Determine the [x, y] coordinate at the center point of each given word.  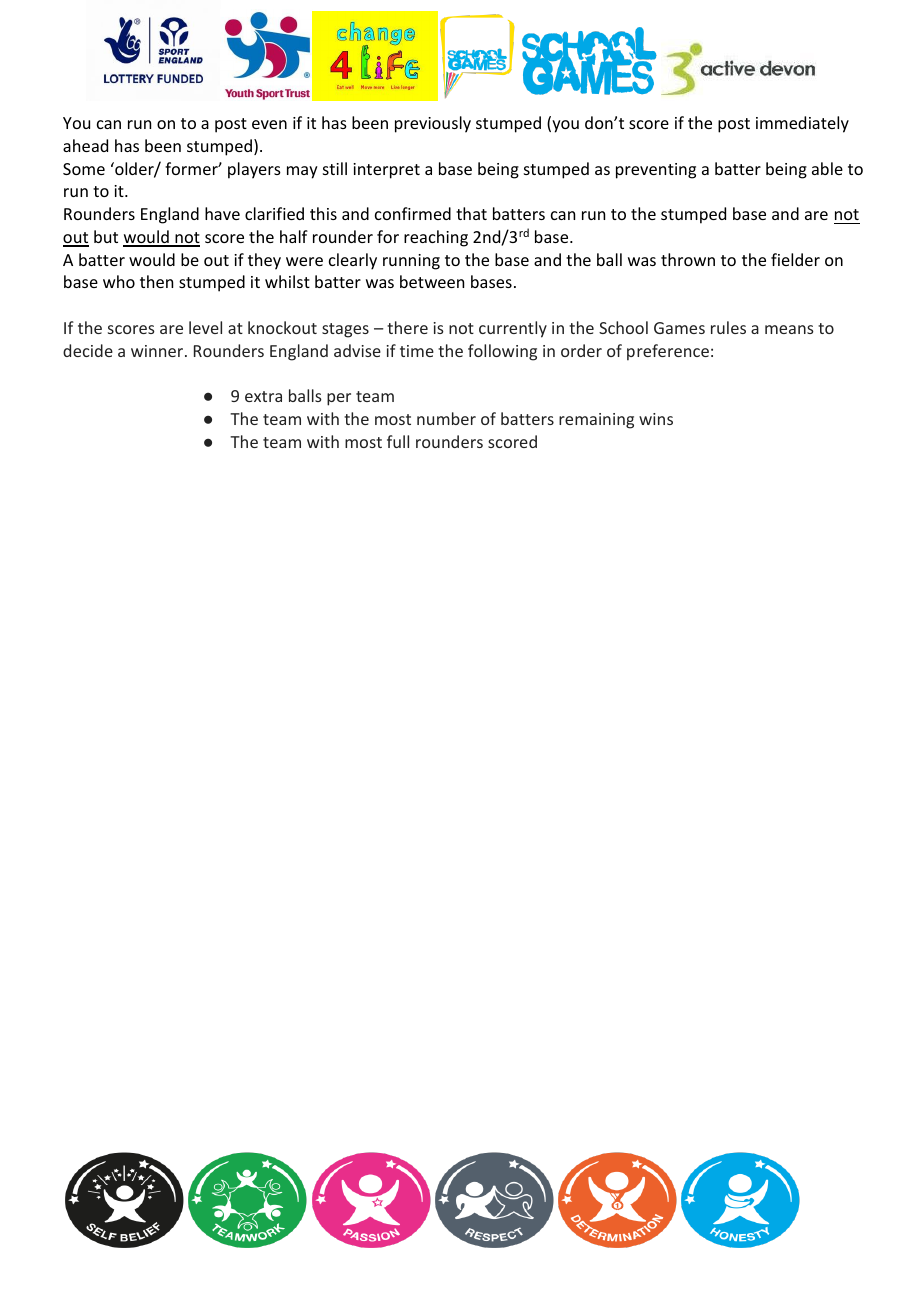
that [471, 213]
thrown [688, 259]
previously [433, 124]
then [156, 281]
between [432, 281]
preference [668, 352]
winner [158, 351]
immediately [802, 124]
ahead [85, 145]
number [446, 418]
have [222, 213]
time [417, 351]
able [827, 168]
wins [656, 419]
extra [263, 396]
